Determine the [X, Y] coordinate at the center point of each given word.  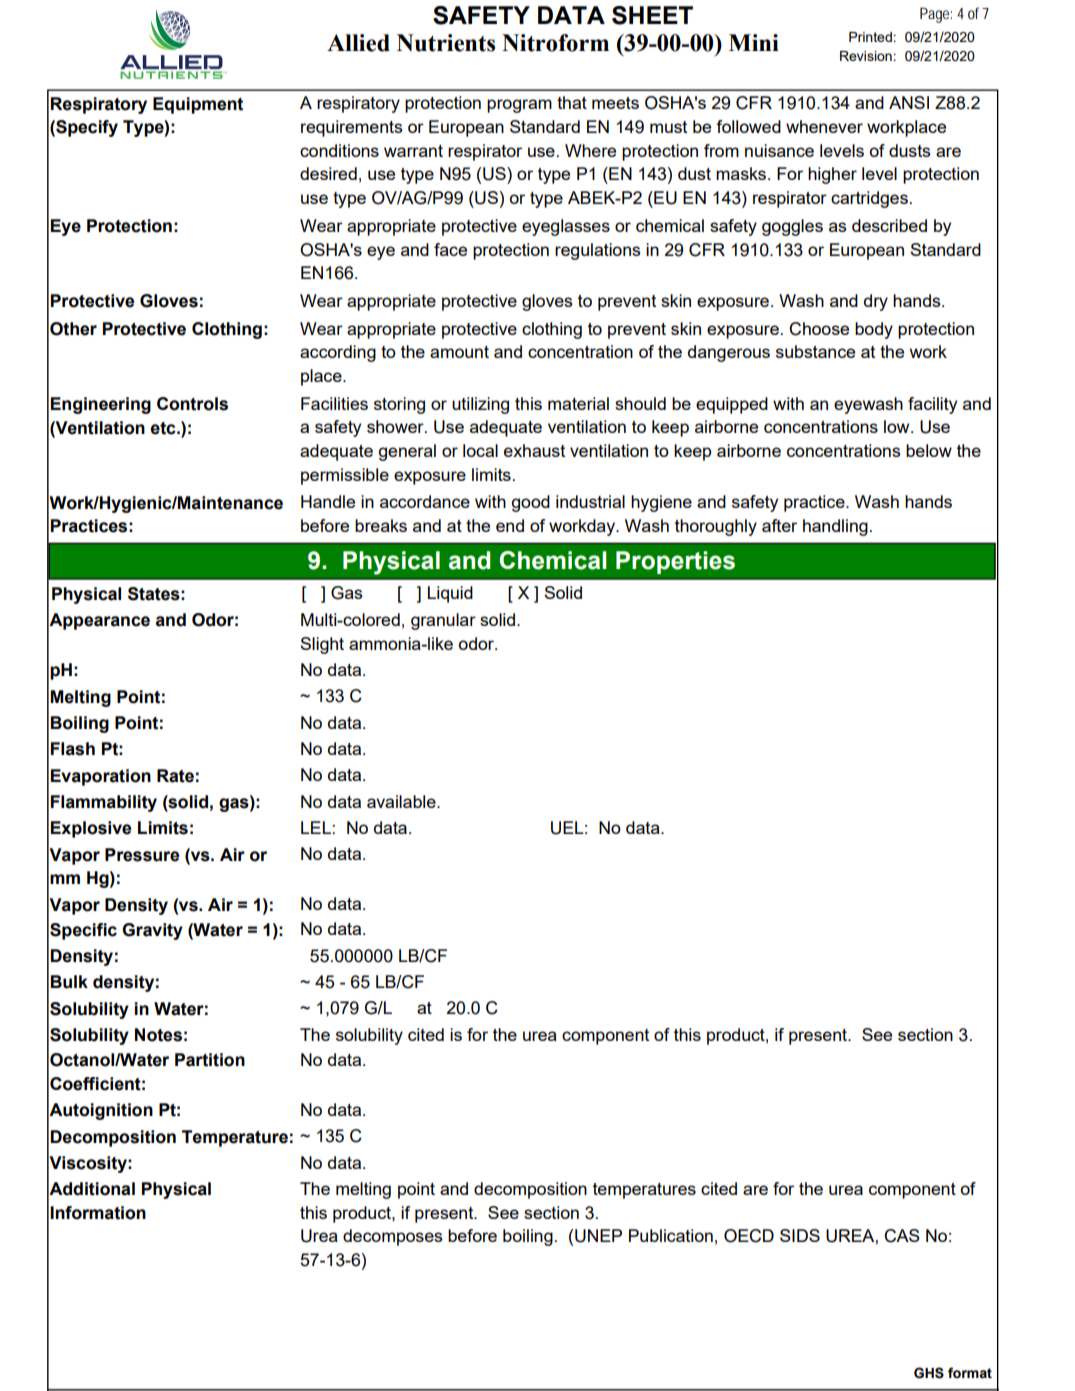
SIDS [800, 1235]
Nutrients [446, 43]
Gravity [152, 931]
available [402, 801]
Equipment [198, 105]
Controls [192, 404]
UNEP [598, 1236]
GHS [929, 1373]
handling [835, 527]
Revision [866, 56]
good [530, 503]
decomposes [393, 1237]
